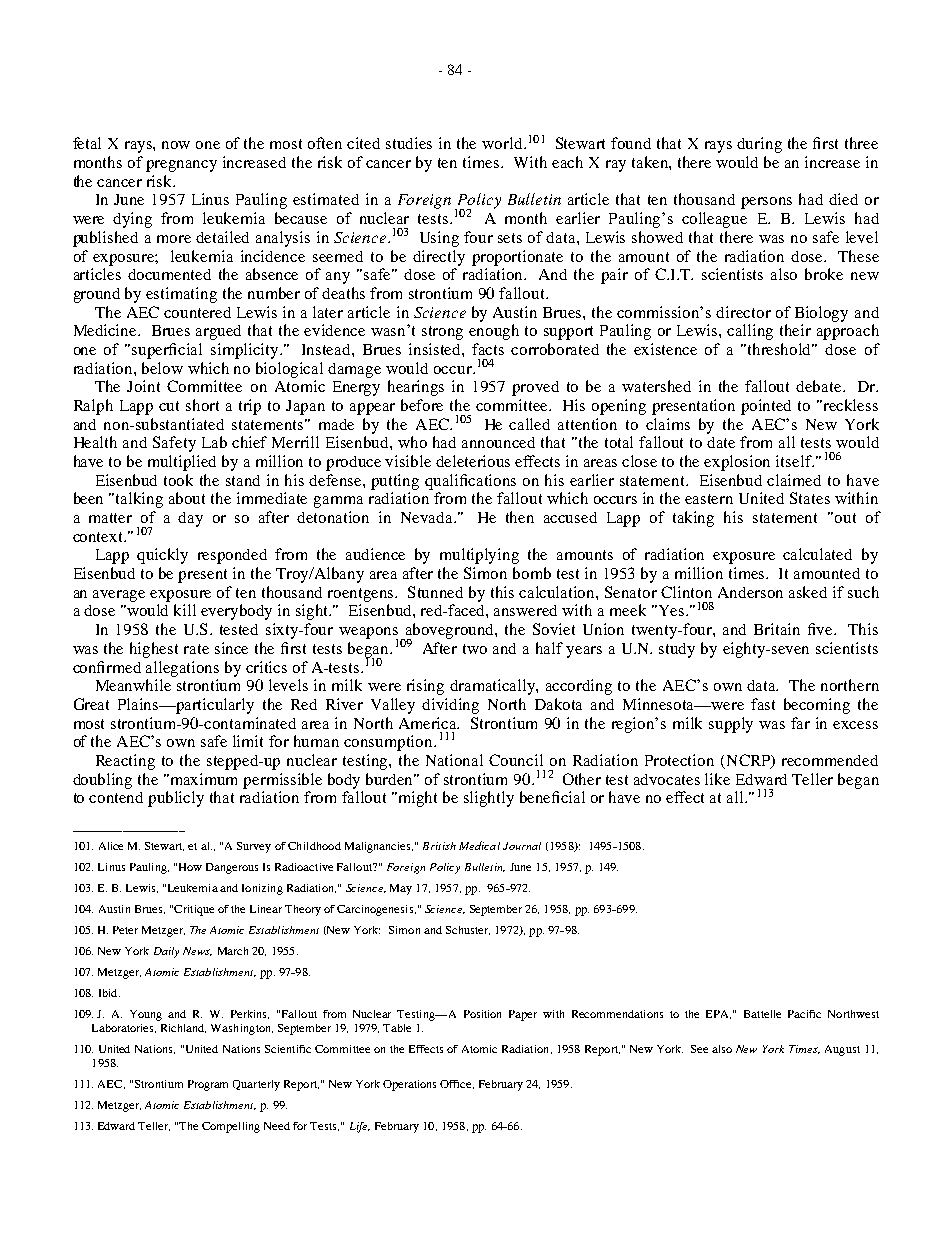  I want to click on August, so click(842, 1050).
